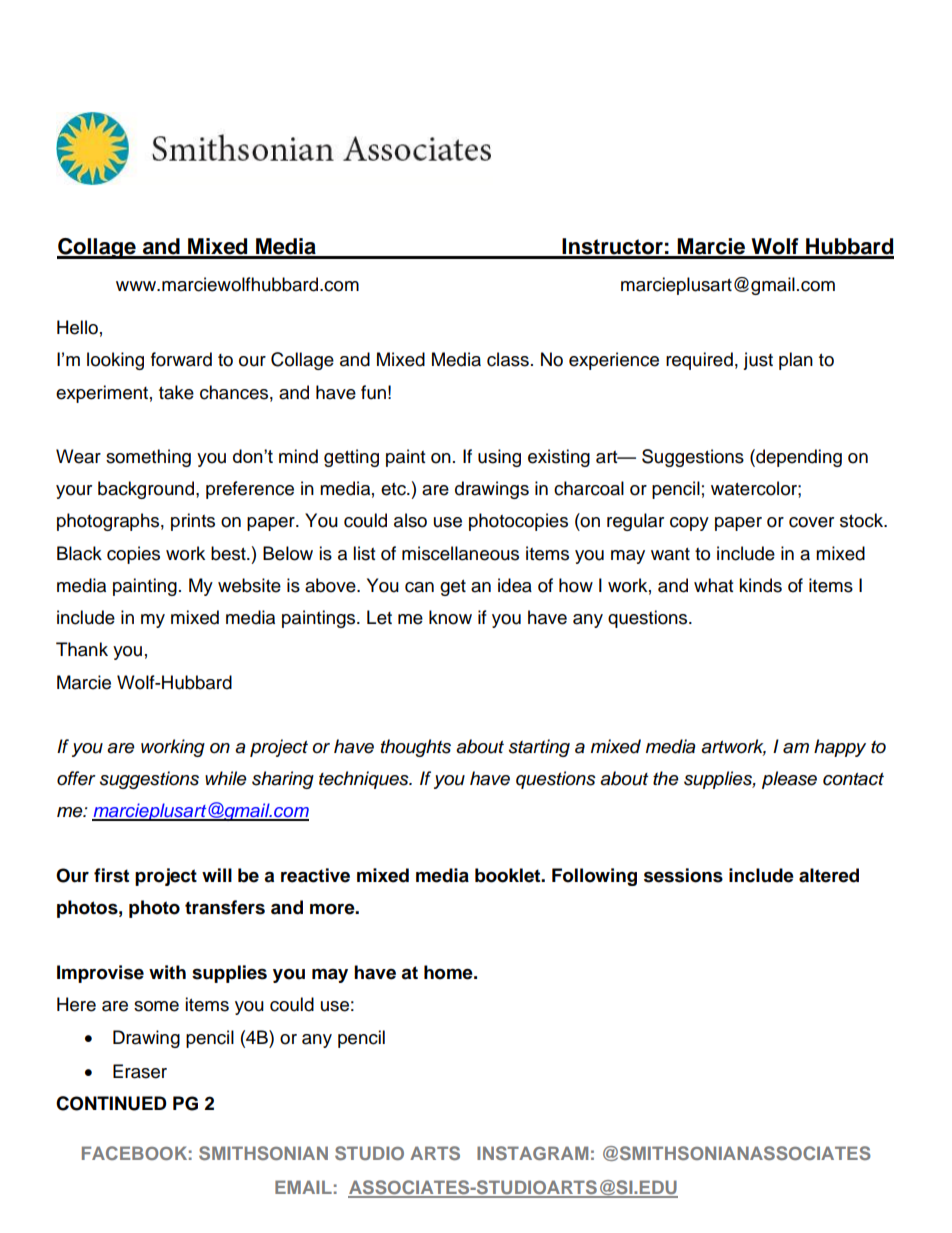 The image size is (952, 1233). What do you see at coordinates (532, 1153) in the image?
I see `INSTAGRAM` at bounding box center [532, 1153].
